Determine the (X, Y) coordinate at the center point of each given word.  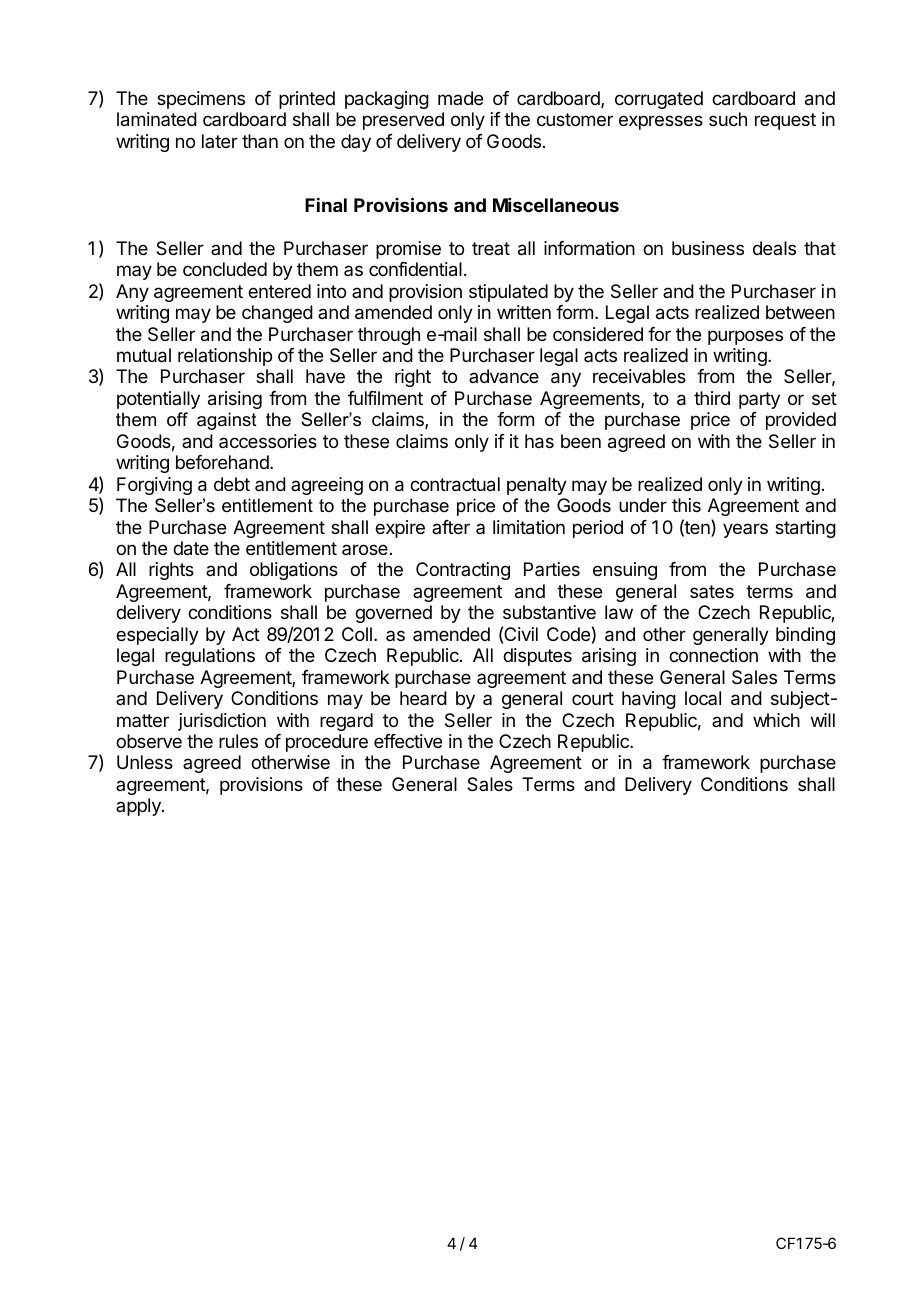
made (460, 98)
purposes (745, 337)
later (220, 141)
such (728, 119)
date (191, 548)
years (745, 530)
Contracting (463, 571)
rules (238, 741)
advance (504, 376)
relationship (225, 357)
